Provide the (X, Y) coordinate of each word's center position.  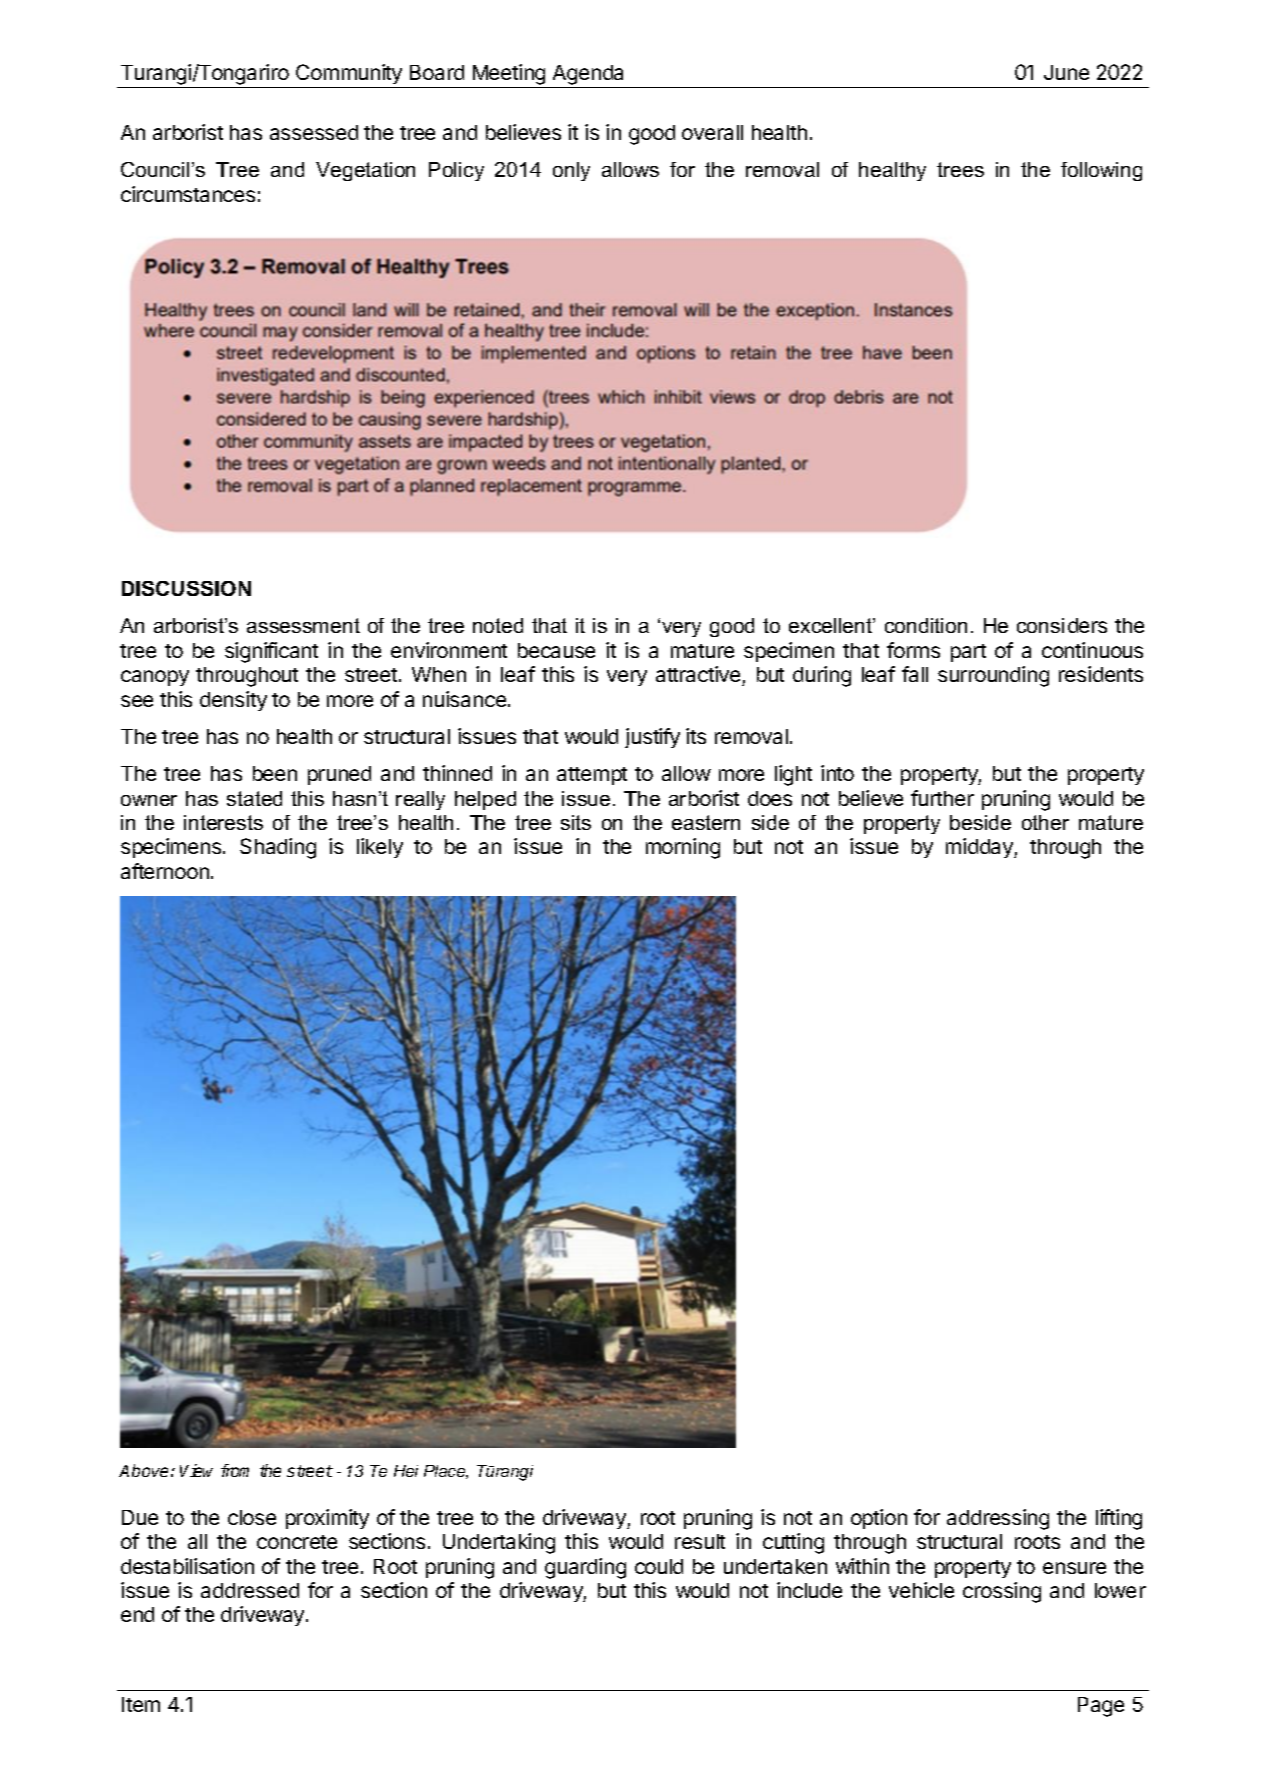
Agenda (588, 75)
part (968, 653)
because (556, 650)
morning (683, 848)
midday (980, 848)
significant (271, 652)
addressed (250, 1590)
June (1066, 72)
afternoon (165, 871)
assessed (314, 132)
